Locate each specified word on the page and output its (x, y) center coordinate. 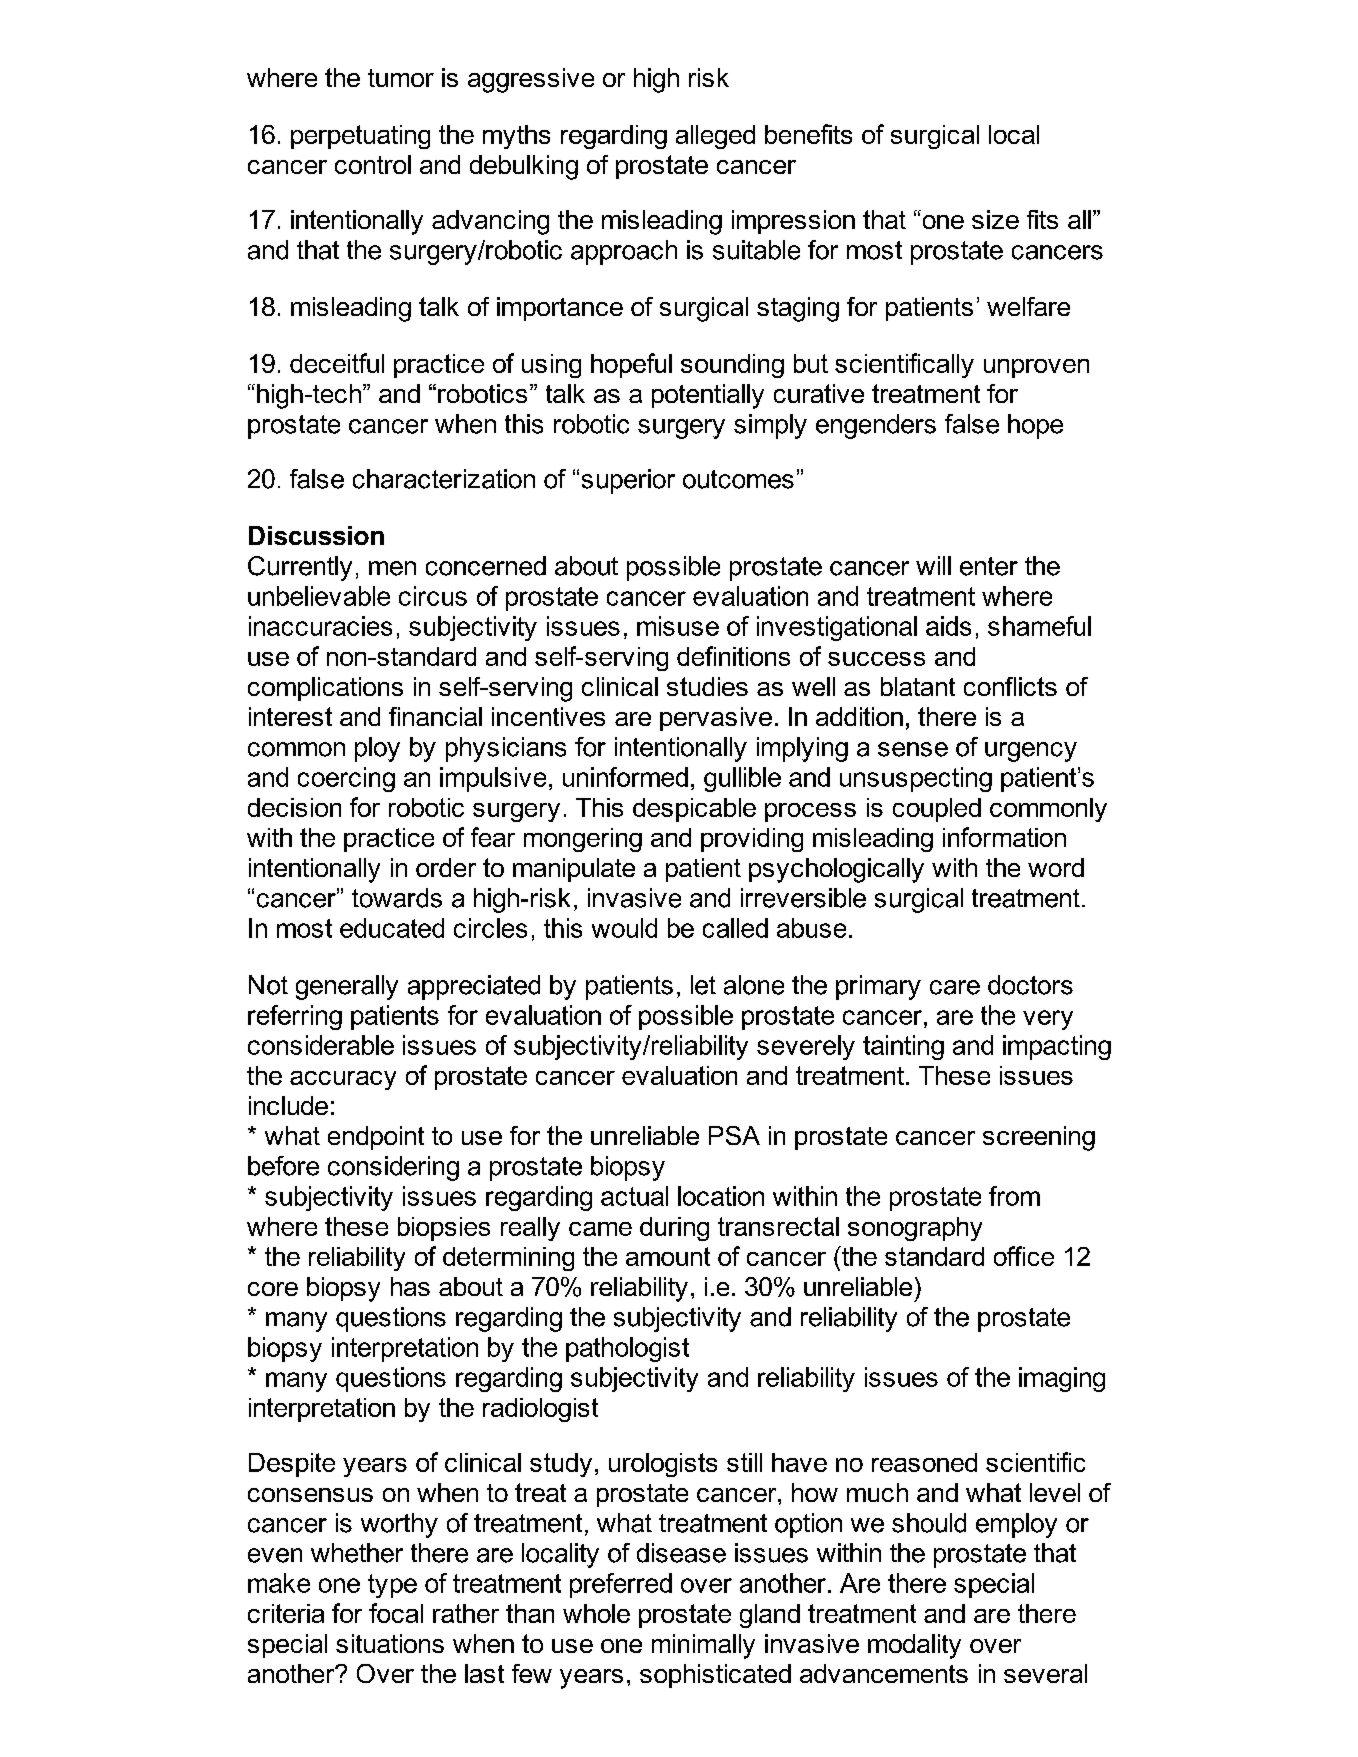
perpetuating (360, 137)
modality (914, 1646)
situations (390, 1643)
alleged (715, 137)
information (1004, 837)
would (624, 928)
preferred (621, 1585)
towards (397, 898)
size (995, 219)
